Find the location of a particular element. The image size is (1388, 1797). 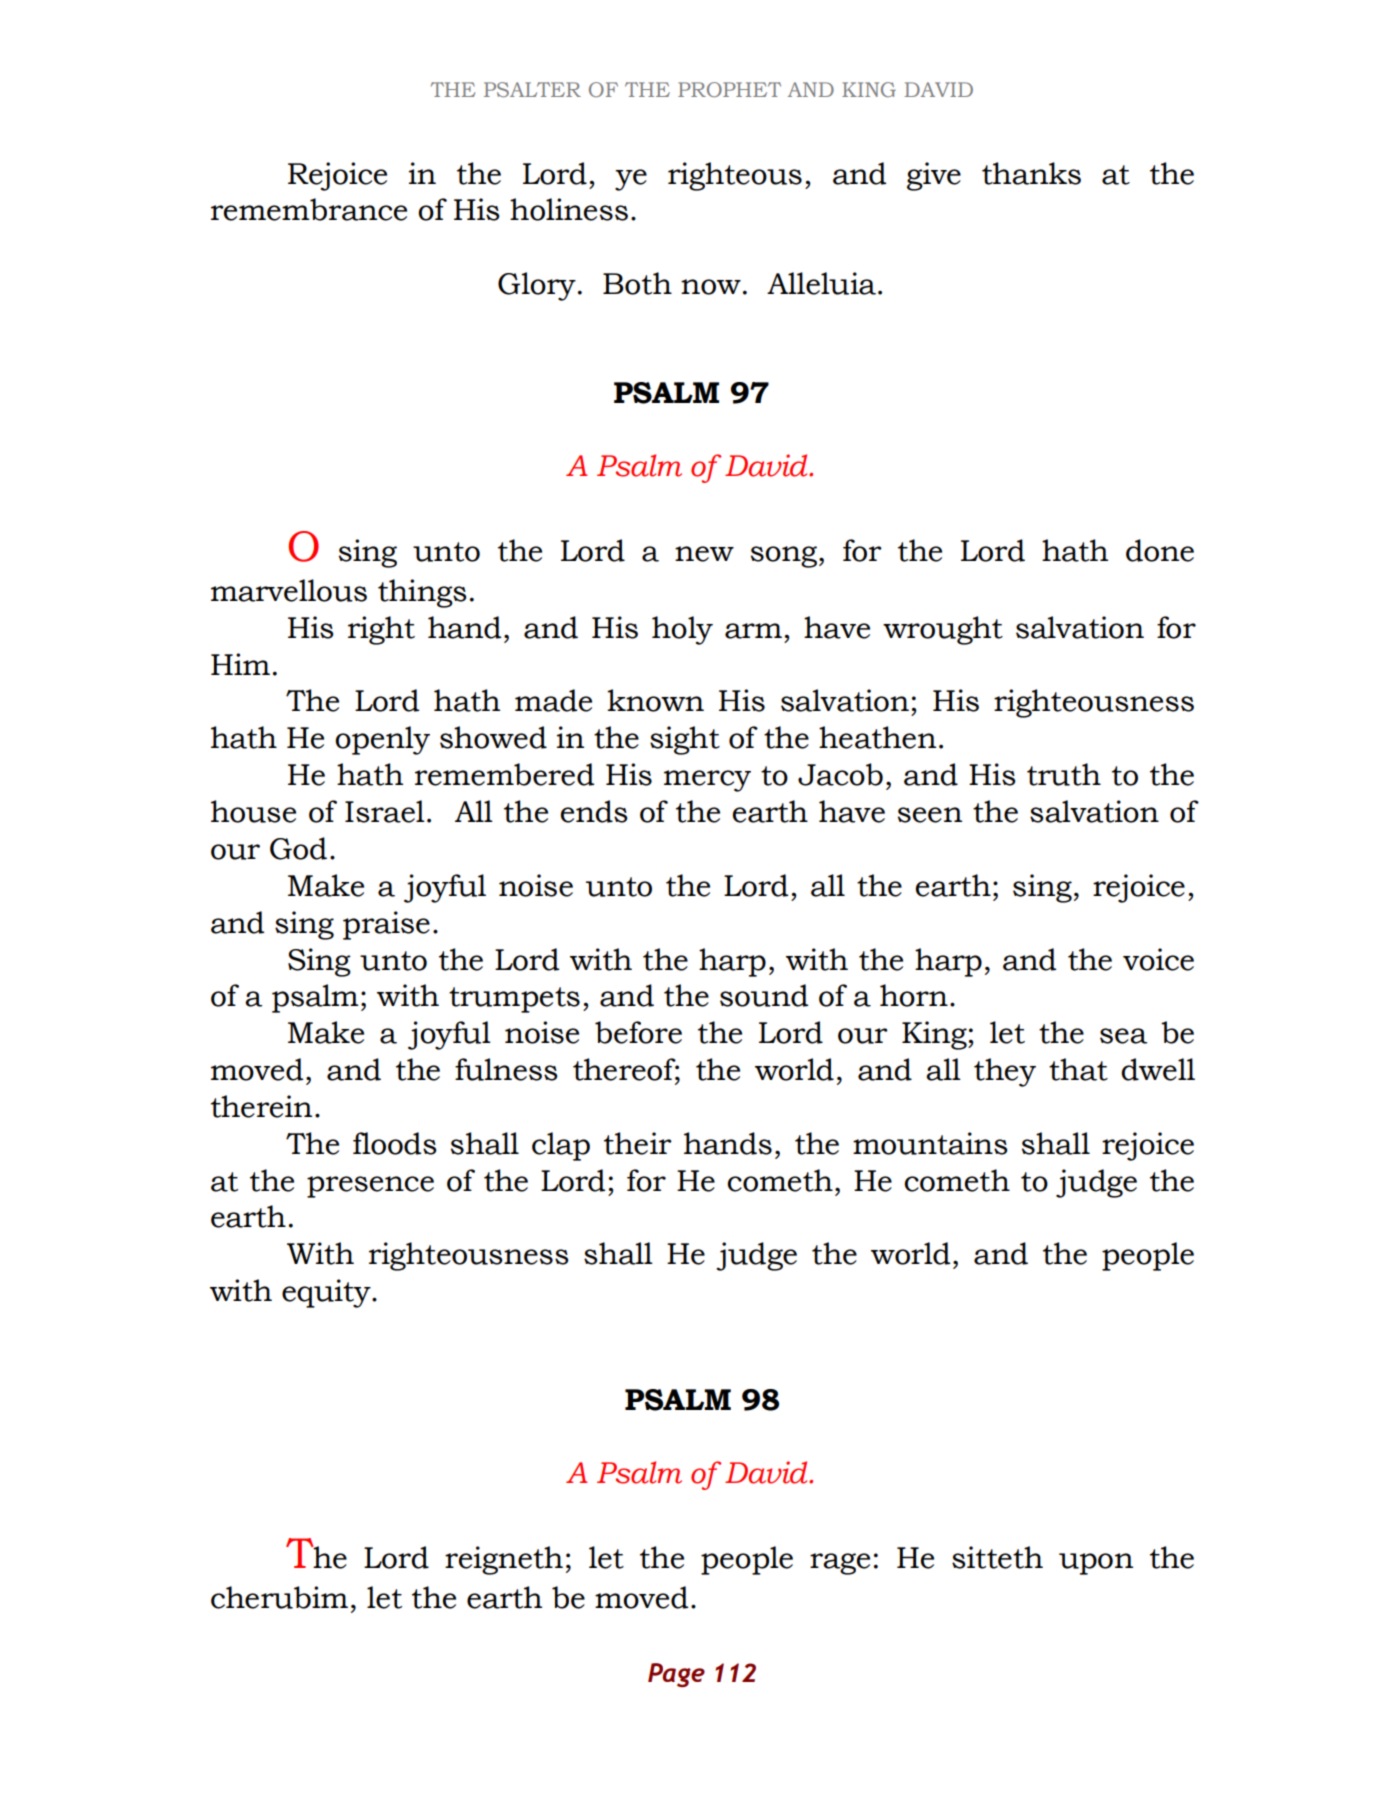

floods is located at coordinates (395, 1143).
